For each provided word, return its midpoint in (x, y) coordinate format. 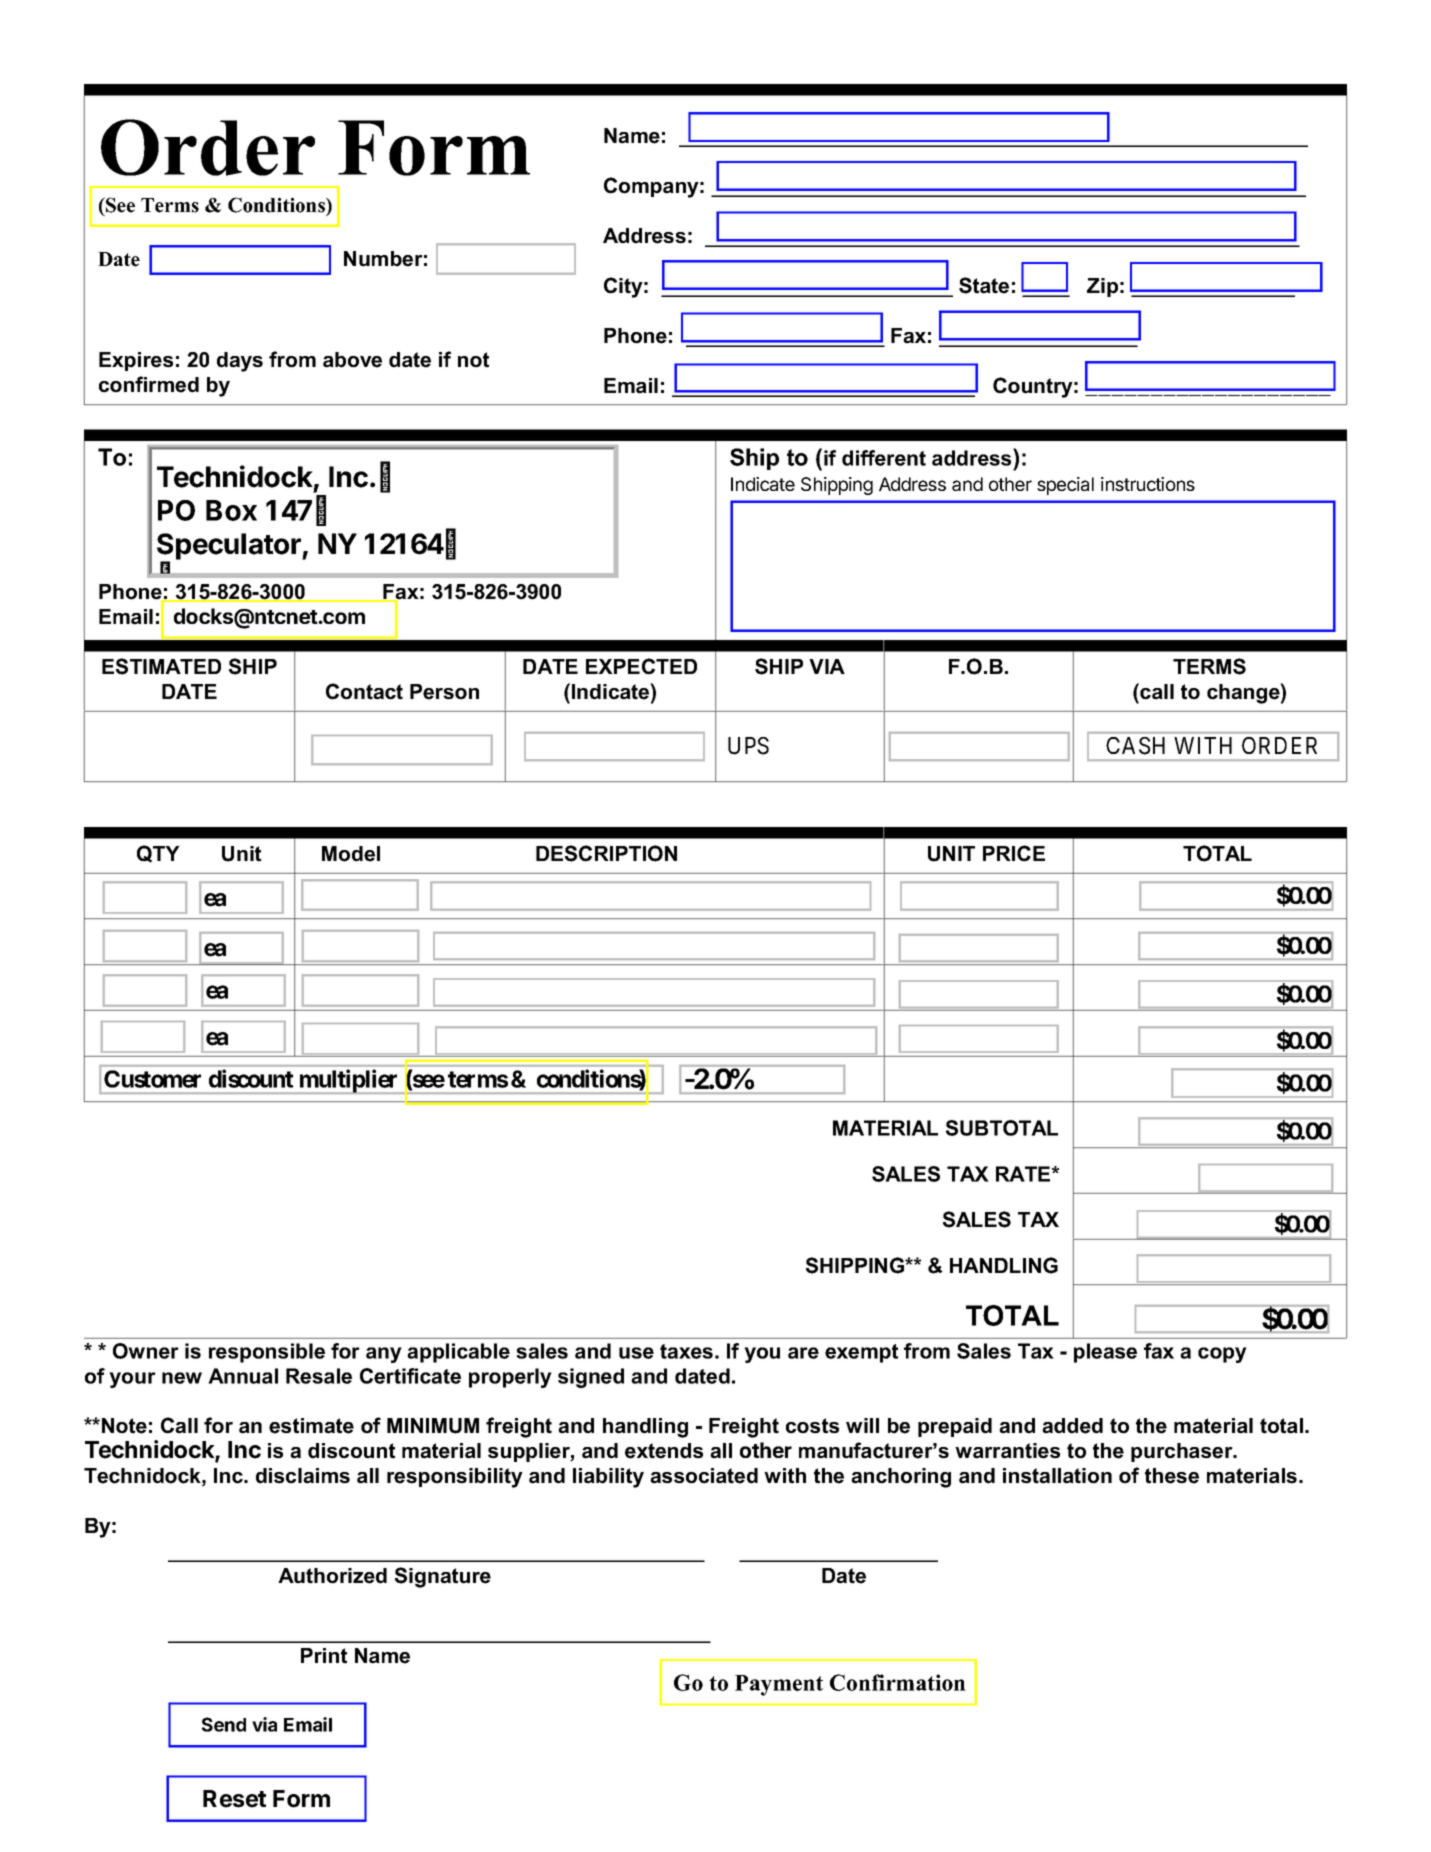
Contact (364, 691)
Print (324, 1656)
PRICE (1014, 853)
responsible (267, 1353)
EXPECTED (641, 666)
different (884, 458)
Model (351, 854)
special (1065, 486)
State (984, 285)
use (636, 1353)
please (1105, 1353)
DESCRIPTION (606, 853)
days (240, 362)
